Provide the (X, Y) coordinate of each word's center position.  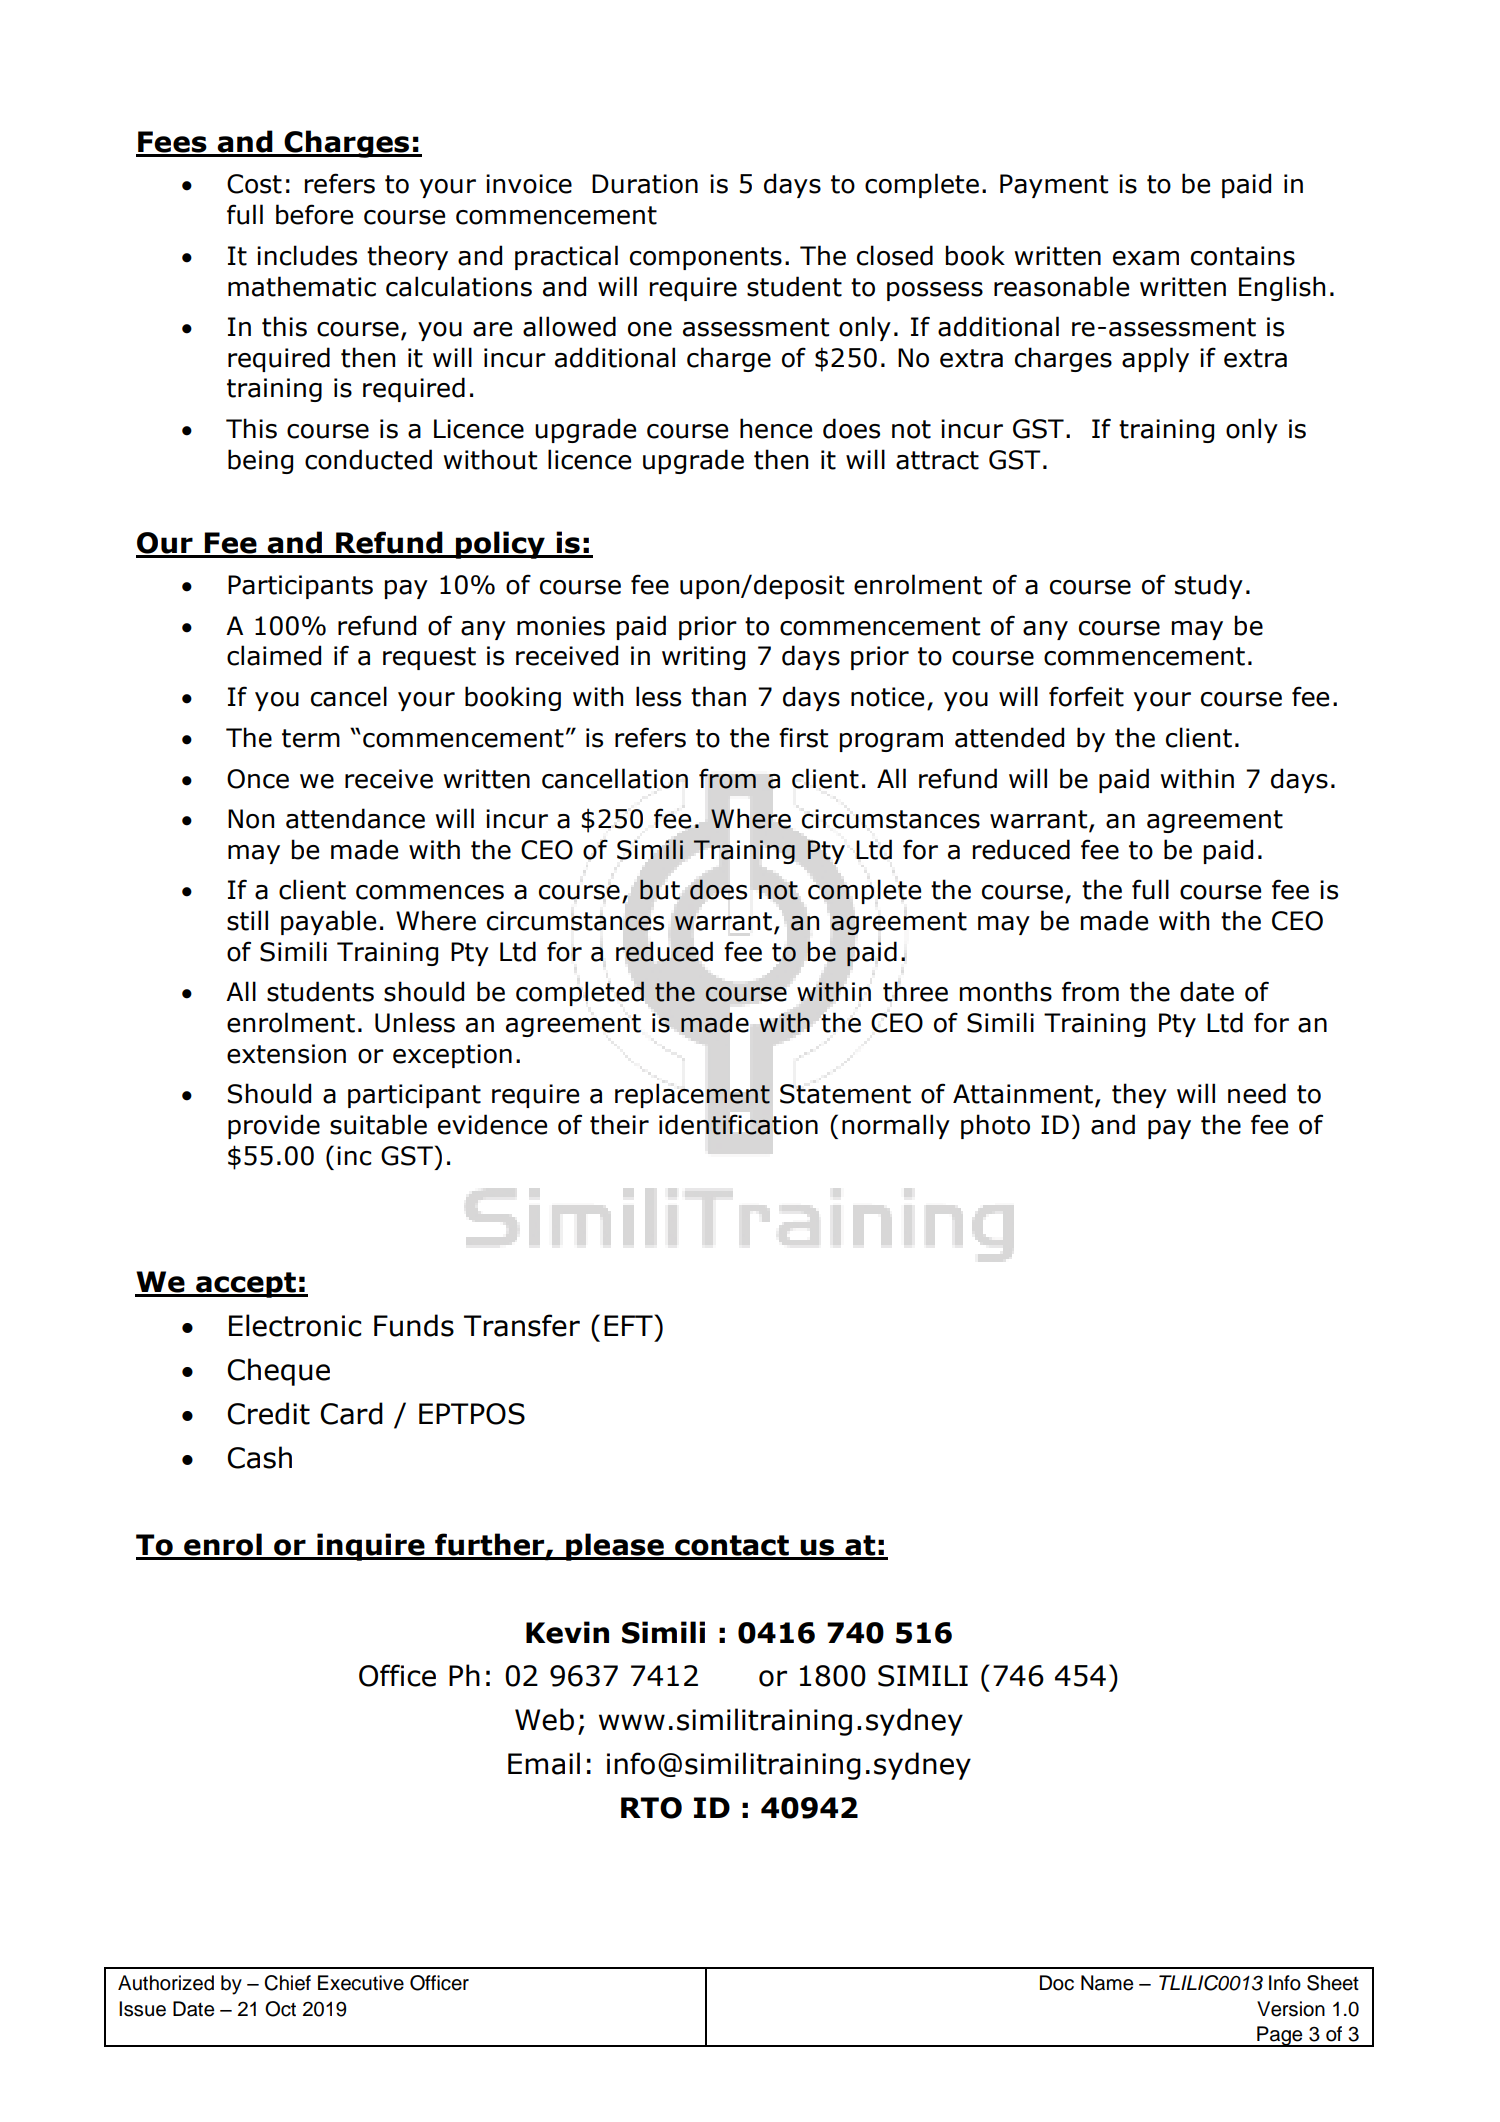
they (1139, 1095)
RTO (651, 1808)
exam (1146, 258)
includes (307, 255)
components (706, 258)
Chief (287, 1983)
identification (738, 1124)
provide (274, 1126)
